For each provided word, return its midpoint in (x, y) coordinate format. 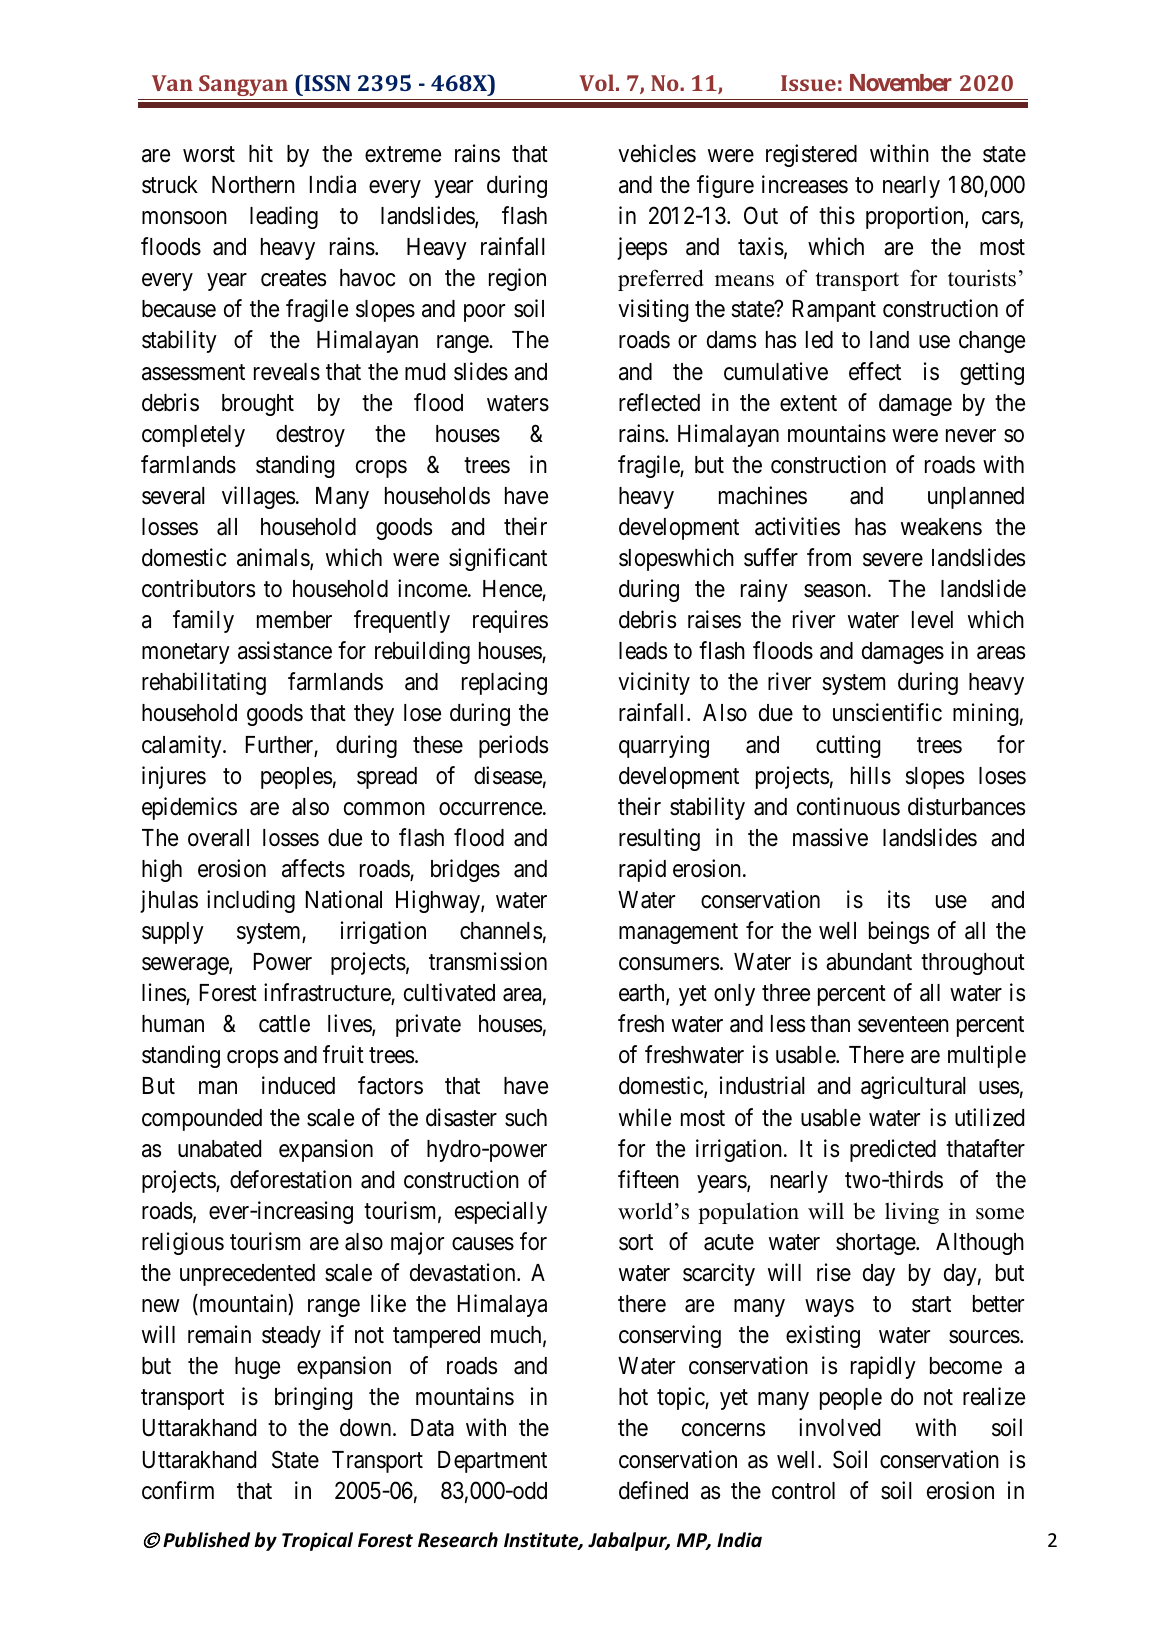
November (901, 82)
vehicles (657, 153)
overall (218, 838)
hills (871, 775)
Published (206, 1540)
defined (653, 1490)
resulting (659, 839)
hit (261, 153)
